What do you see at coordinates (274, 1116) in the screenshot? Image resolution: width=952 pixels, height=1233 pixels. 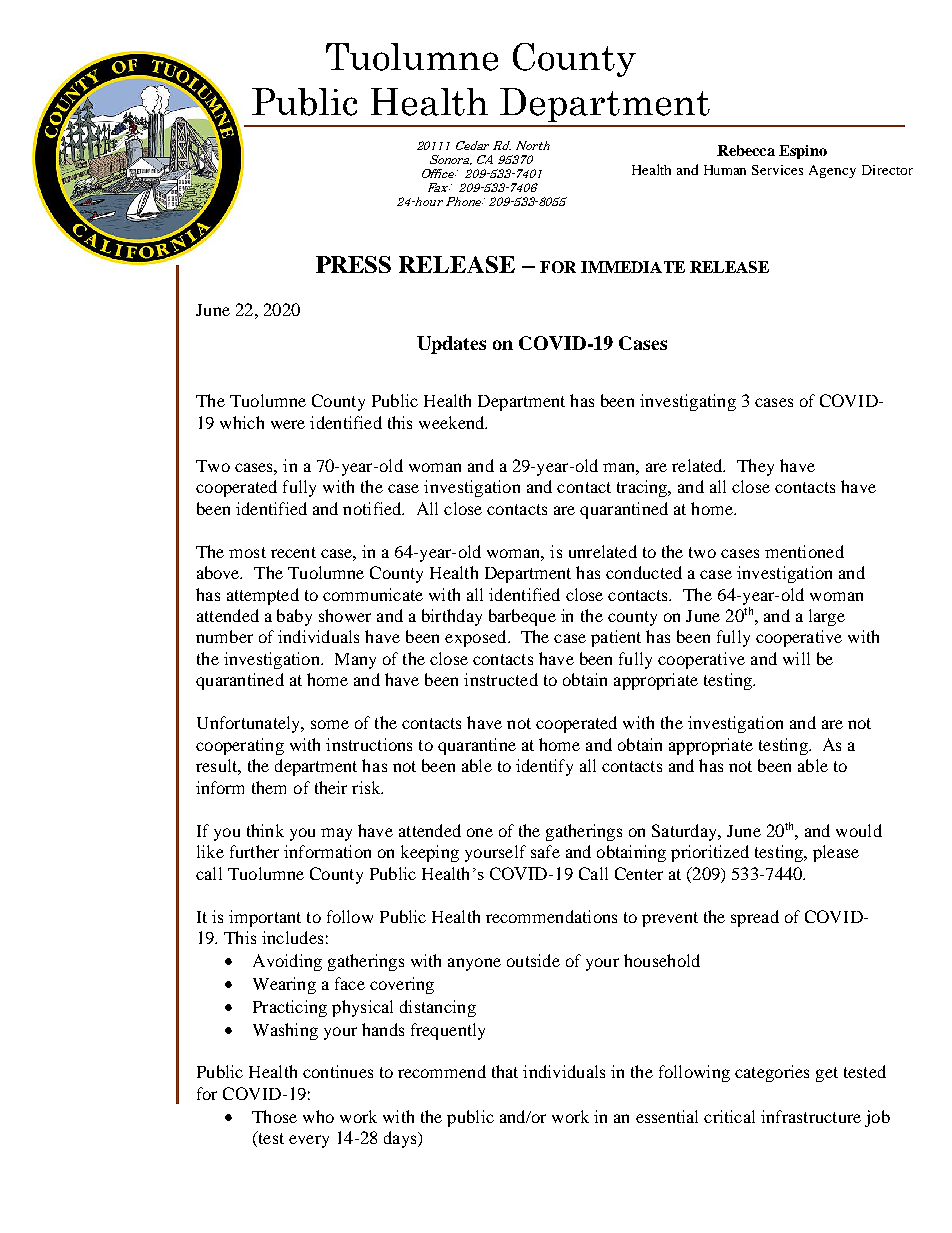 I see `Those` at bounding box center [274, 1116].
